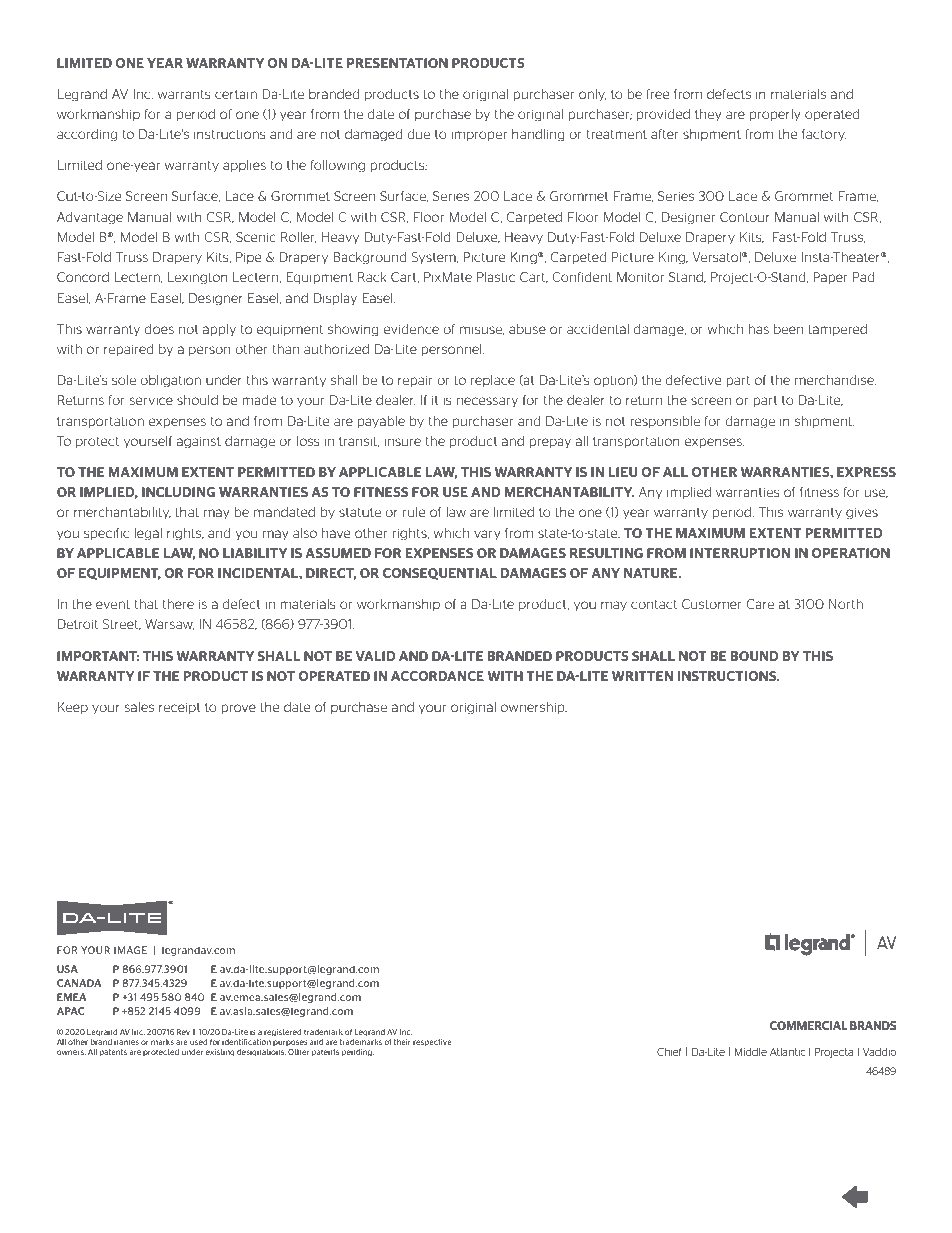  I want to click on CONSEQUENTIAL, so click(440, 574).
